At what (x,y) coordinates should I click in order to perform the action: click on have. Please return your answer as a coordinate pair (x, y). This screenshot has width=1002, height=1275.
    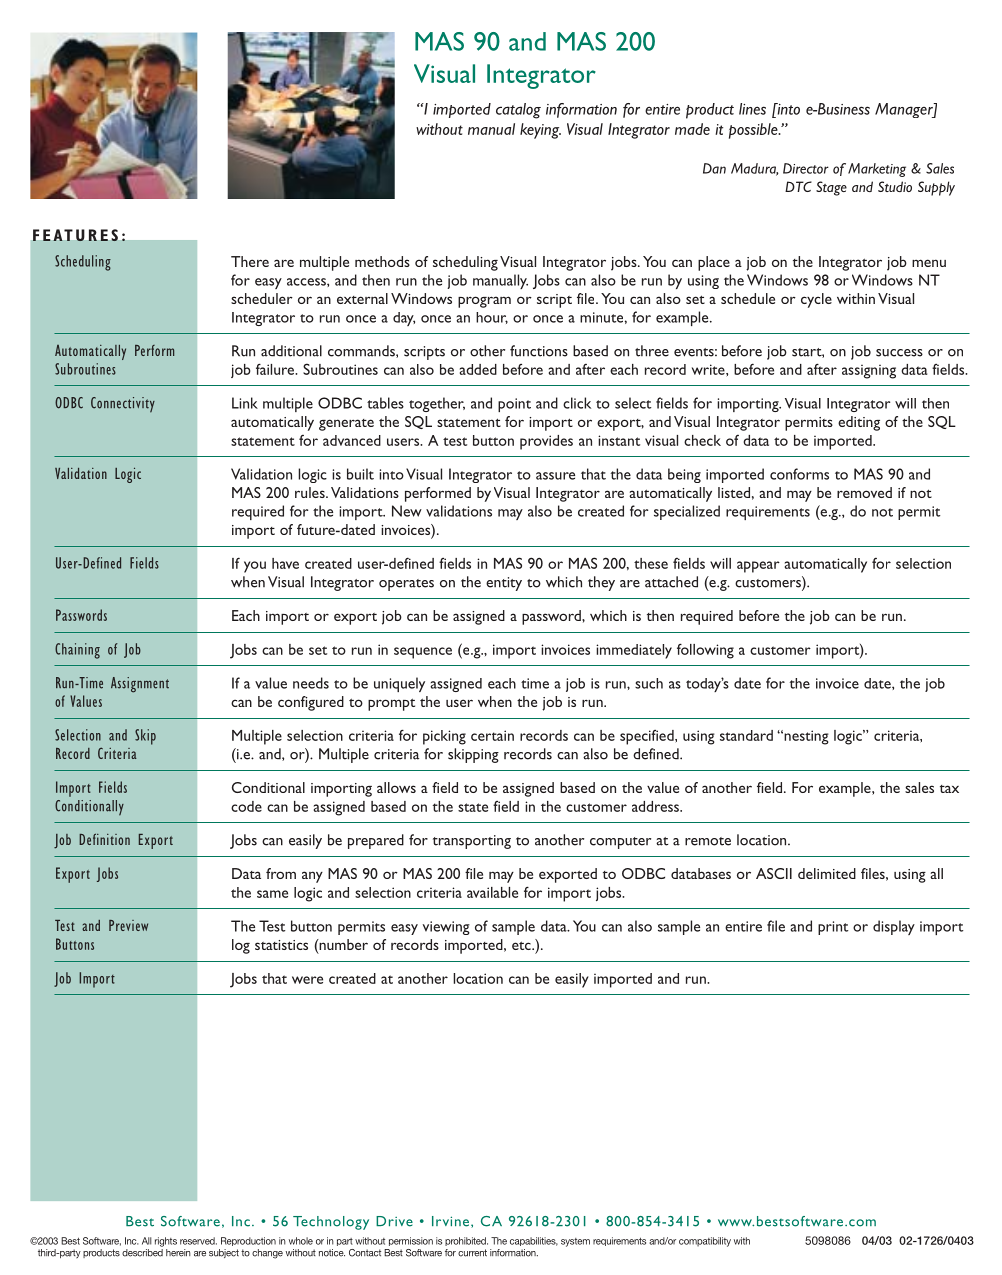
    Looking at the image, I should click on (285, 563).
